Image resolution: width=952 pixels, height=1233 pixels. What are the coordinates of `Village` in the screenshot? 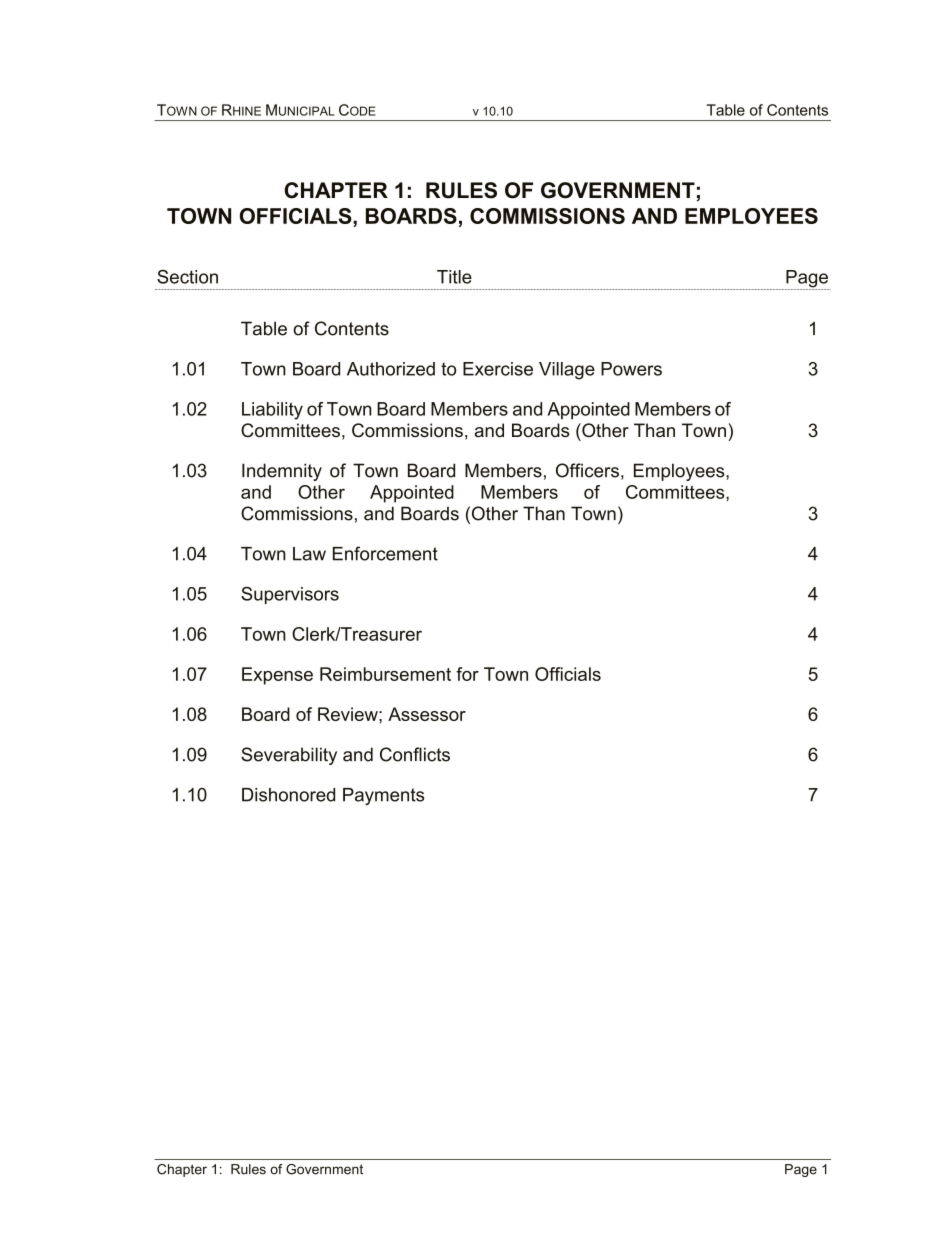 It's located at (567, 371).
